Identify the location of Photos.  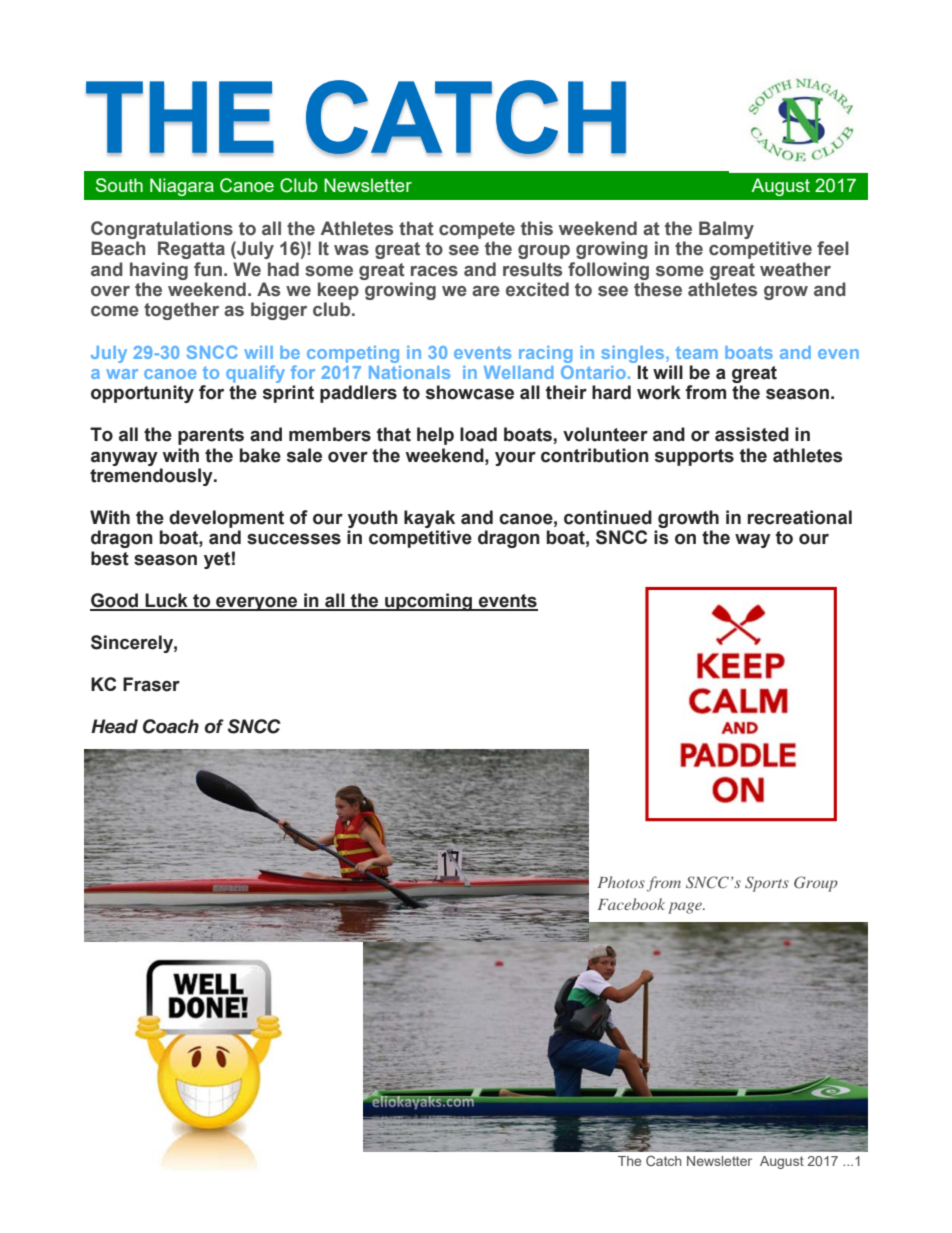
(621, 882).
